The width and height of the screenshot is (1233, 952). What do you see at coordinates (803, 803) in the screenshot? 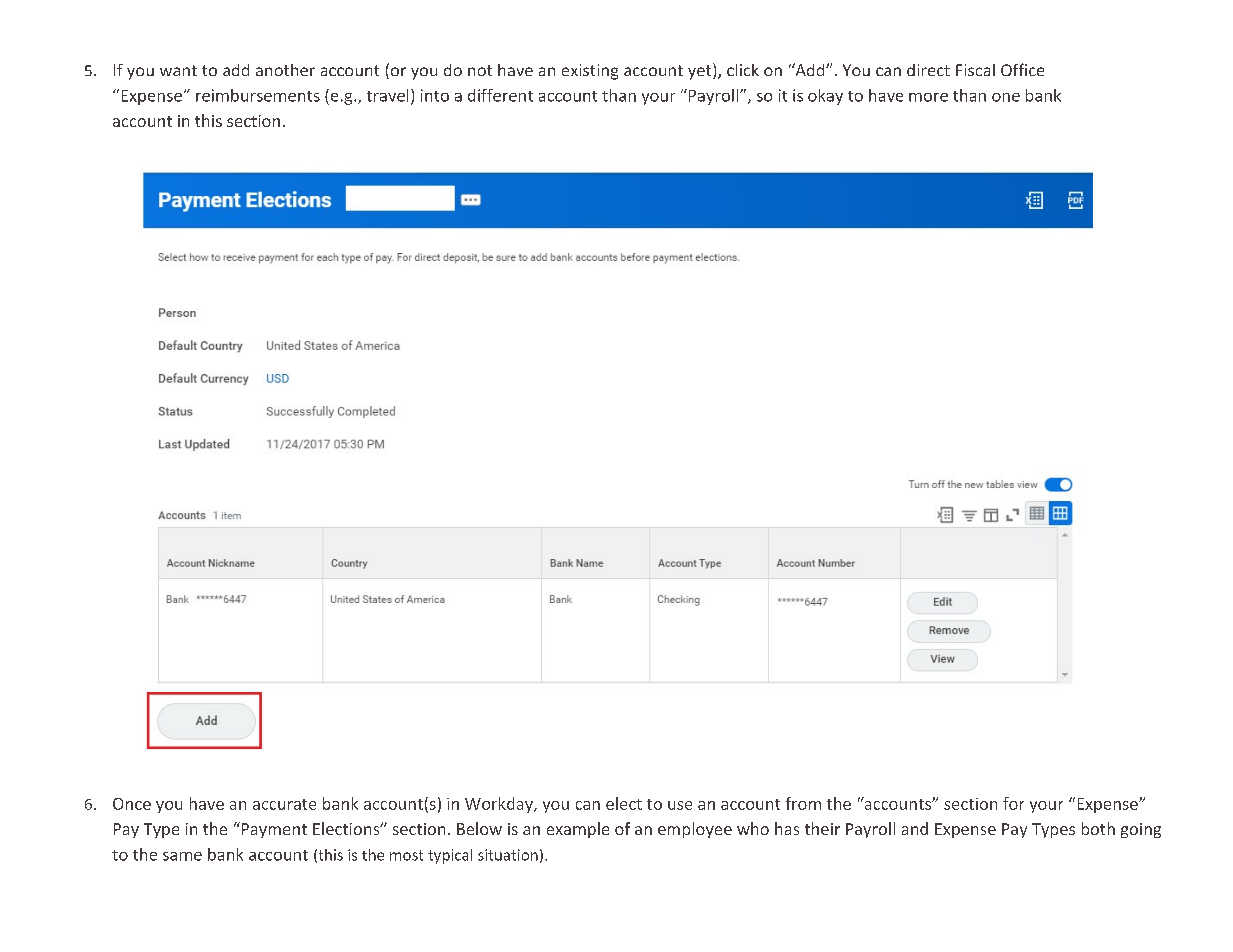
I see `from` at bounding box center [803, 803].
